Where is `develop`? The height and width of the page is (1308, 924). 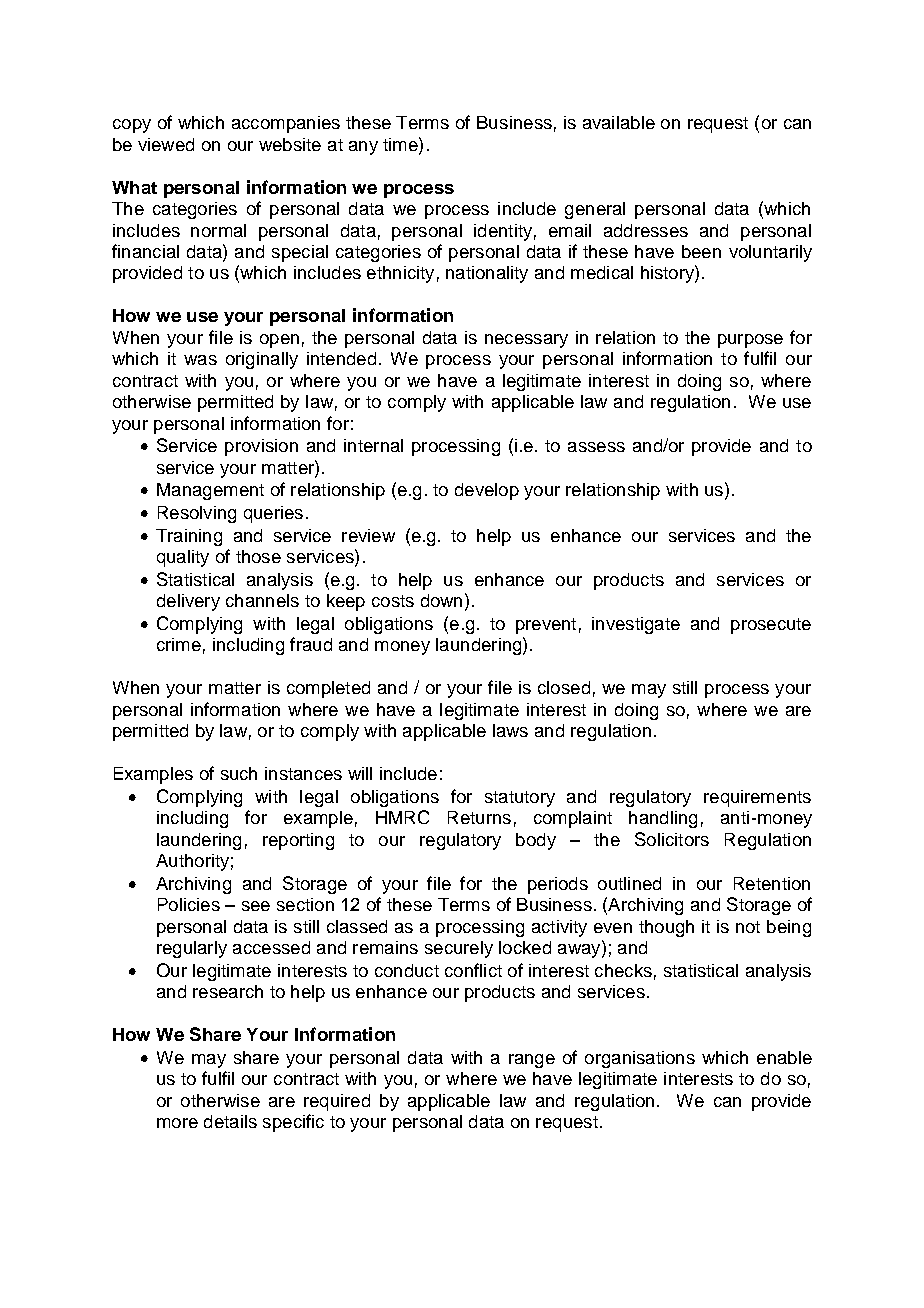
develop is located at coordinates (487, 491).
